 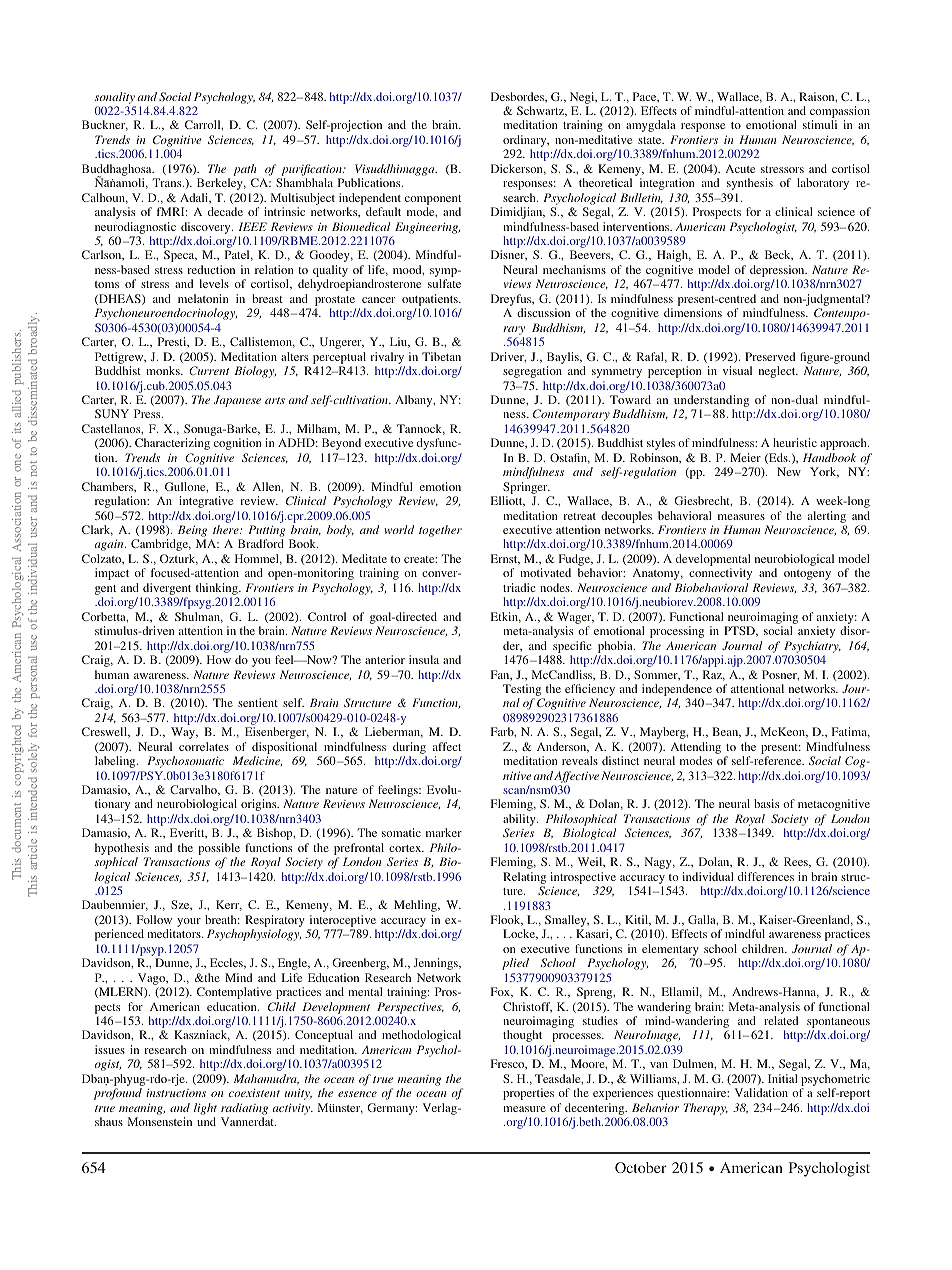 I want to click on Meier, so click(x=745, y=457).
